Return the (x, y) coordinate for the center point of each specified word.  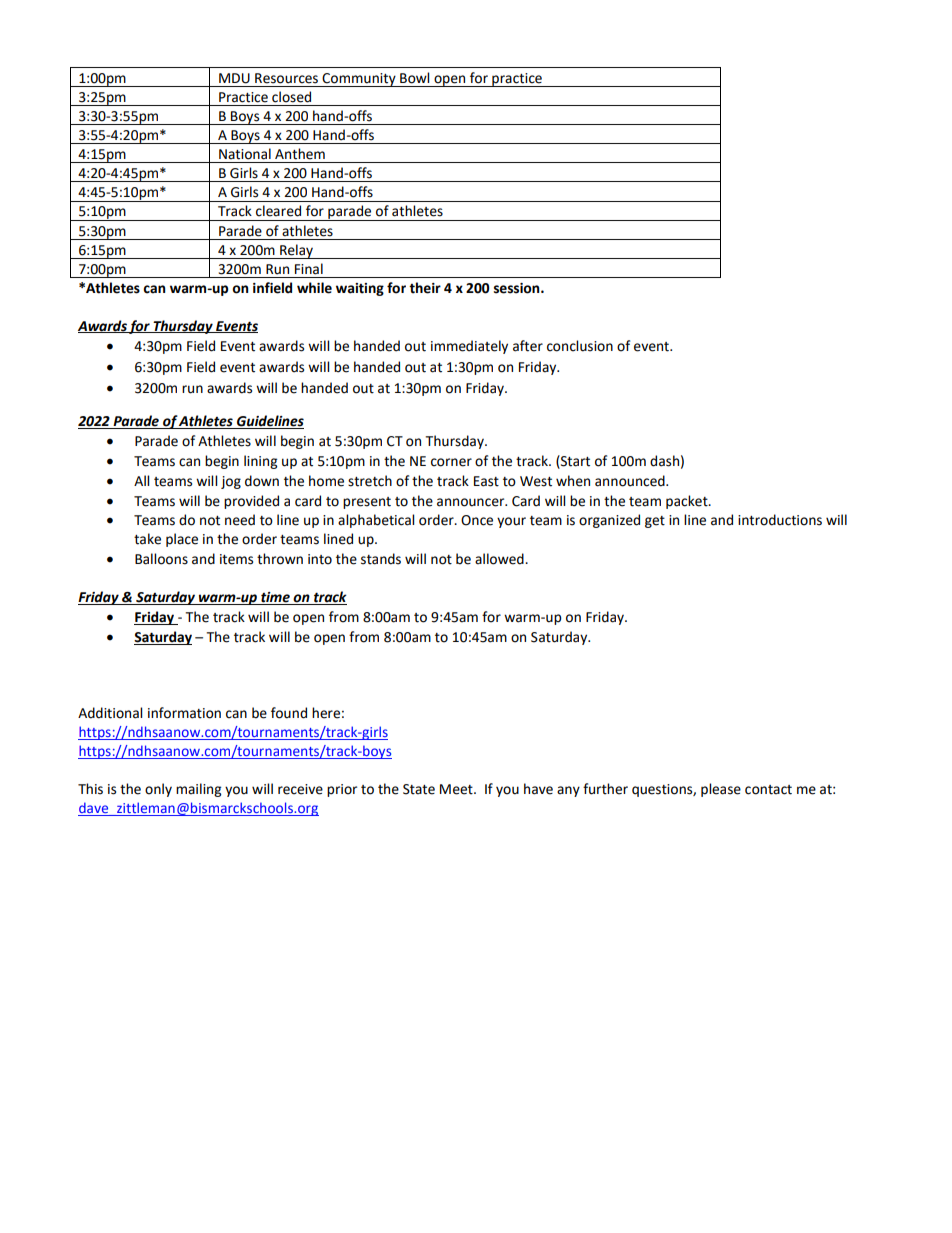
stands (381, 559)
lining (260, 462)
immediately (469, 347)
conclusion (580, 346)
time (275, 598)
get (655, 522)
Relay (297, 251)
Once (477, 520)
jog (231, 482)
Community (359, 80)
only (158, 790)
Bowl (414, 78)
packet (688, 502)
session (518, 288)
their (425, 288)
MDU (234, 78)
